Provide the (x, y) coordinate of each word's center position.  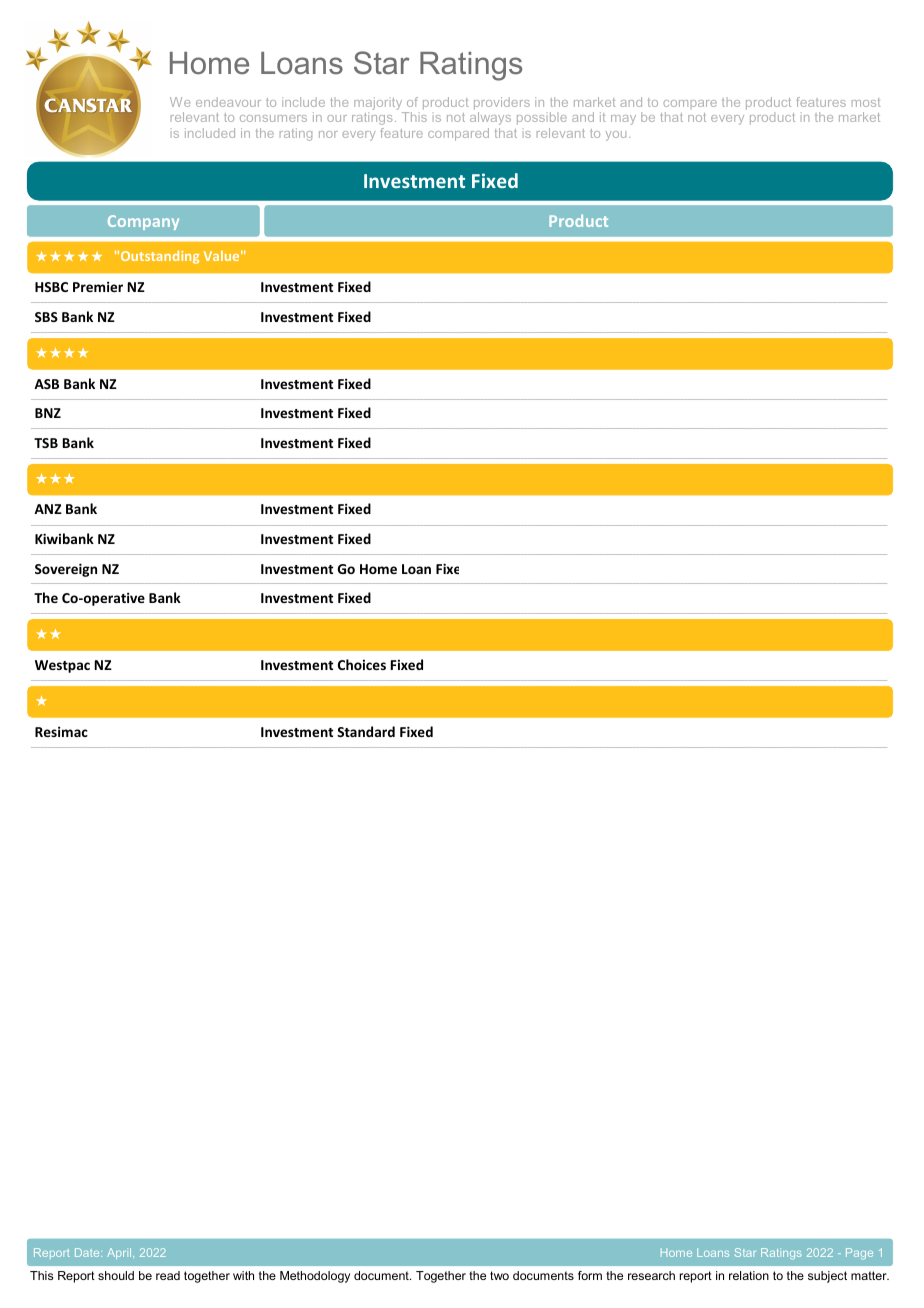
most (866, 102)
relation (749, 1275)
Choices (362, 664)
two (499, 1275)
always (490, 118)
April (120, 1253)
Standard (366, 731)
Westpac (62, 666)
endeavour (228, 102)
